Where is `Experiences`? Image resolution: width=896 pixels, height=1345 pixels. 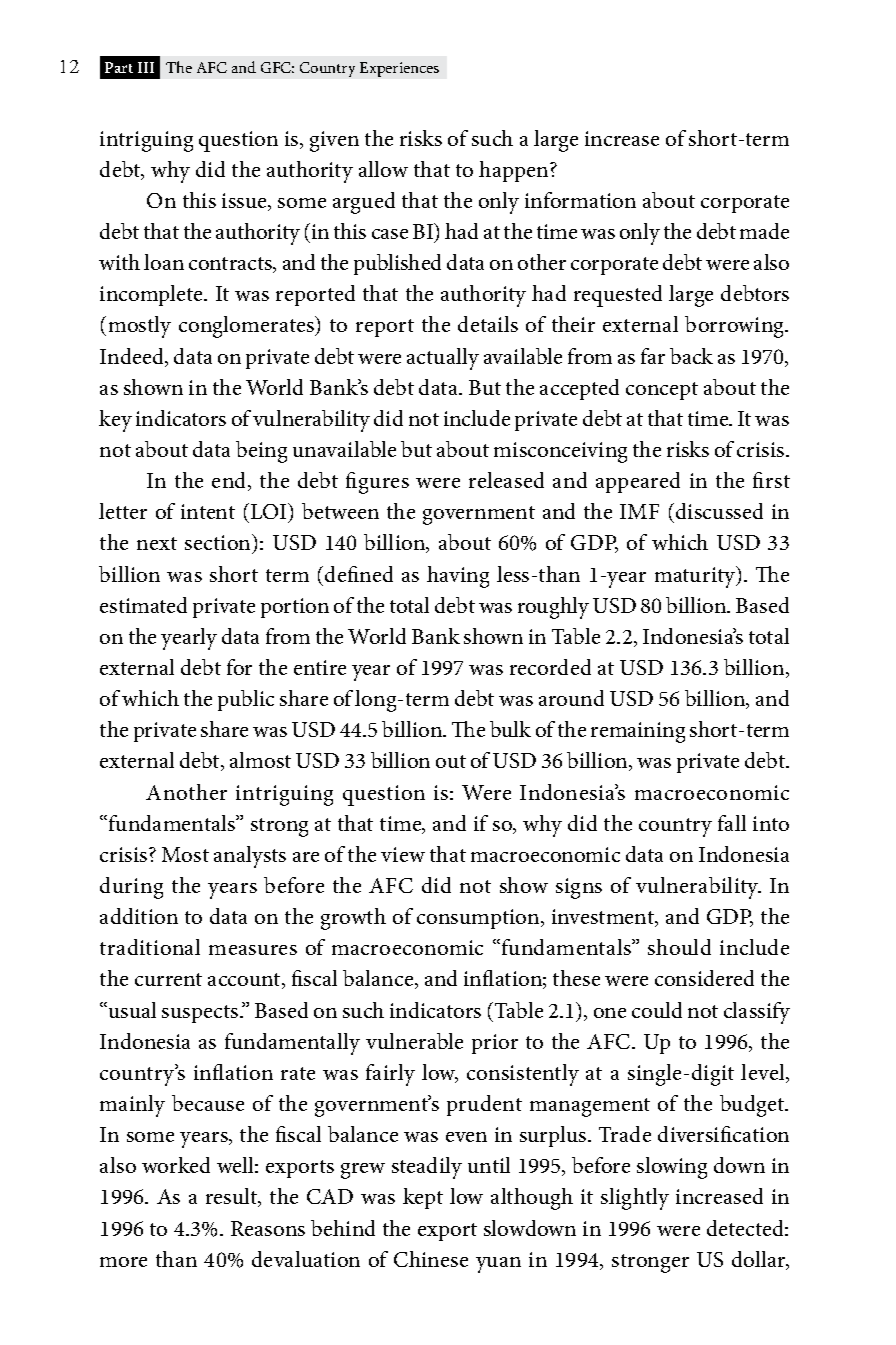
Experiences is located at coordinates (399, 69).
